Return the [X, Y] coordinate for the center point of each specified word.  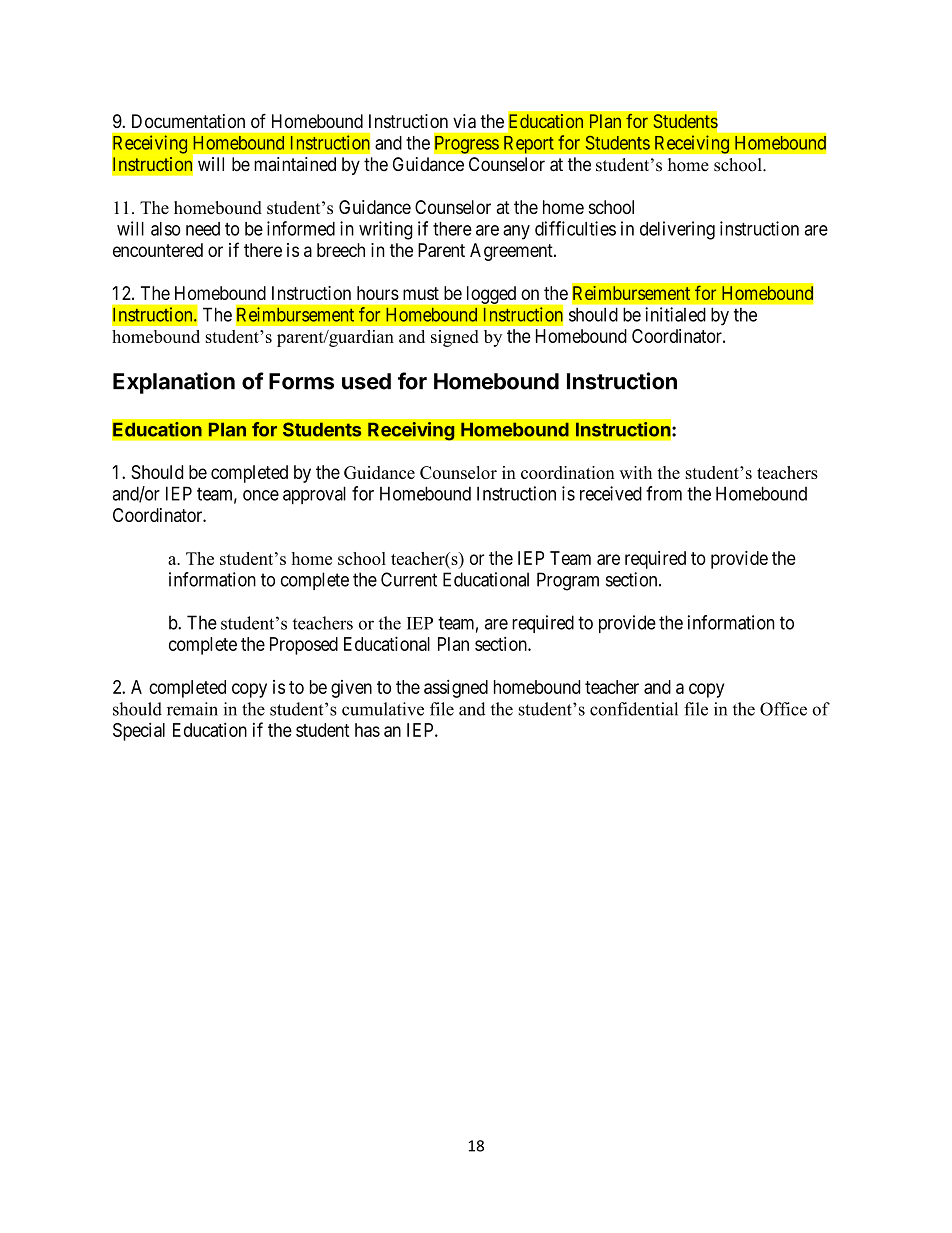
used [366, 381]
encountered [158, 250]
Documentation [188, 121]
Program [568, 581]
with [635, 472]
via [464, 121]
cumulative [383, 709]
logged [491, 295]
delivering [677, 230]
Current [409, 579]
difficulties [575, 228]
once [261, 495]
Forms [301, 381]
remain [192, 709]
